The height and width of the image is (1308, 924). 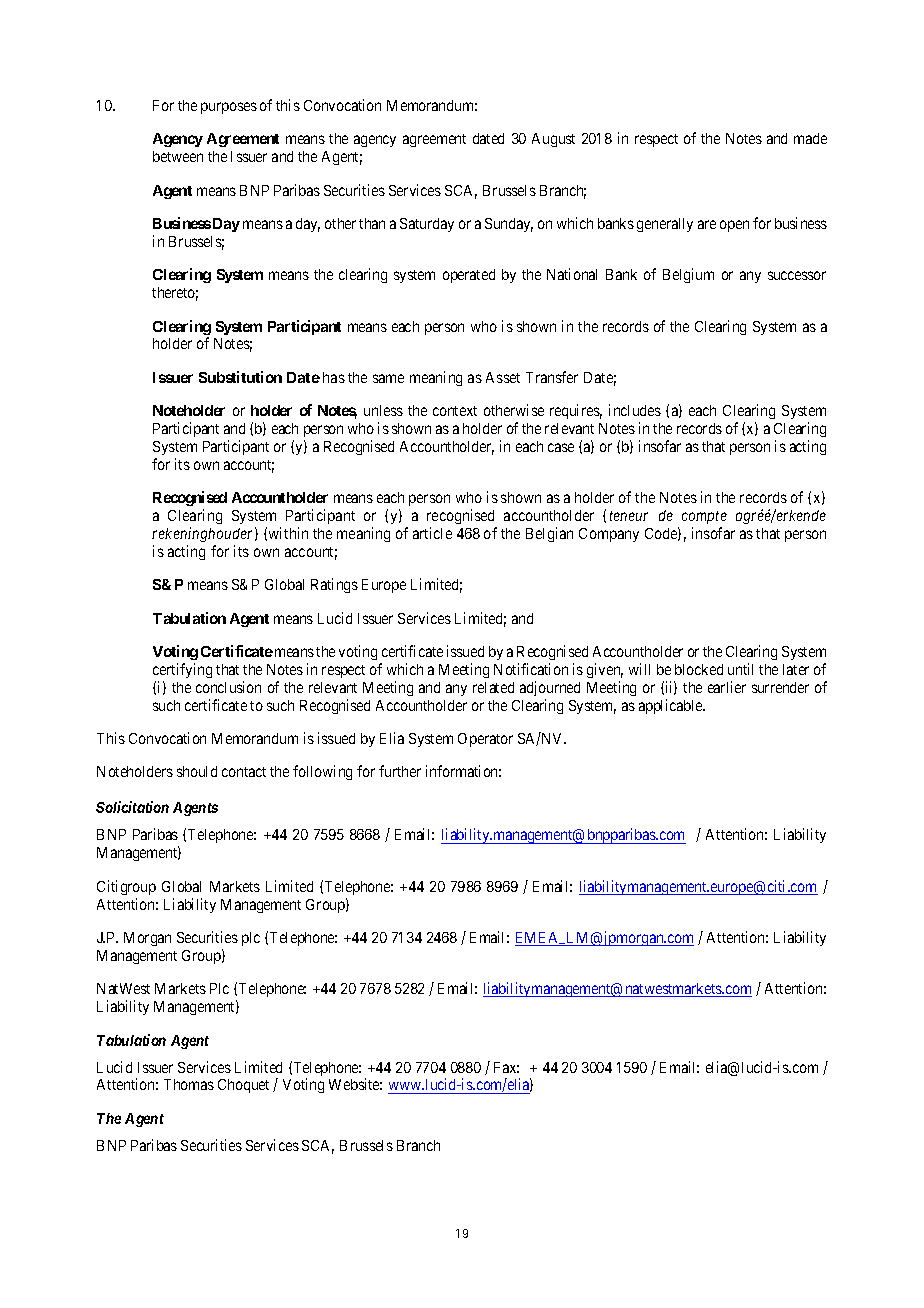 I want to click on article, so click(x=432, y=533).
